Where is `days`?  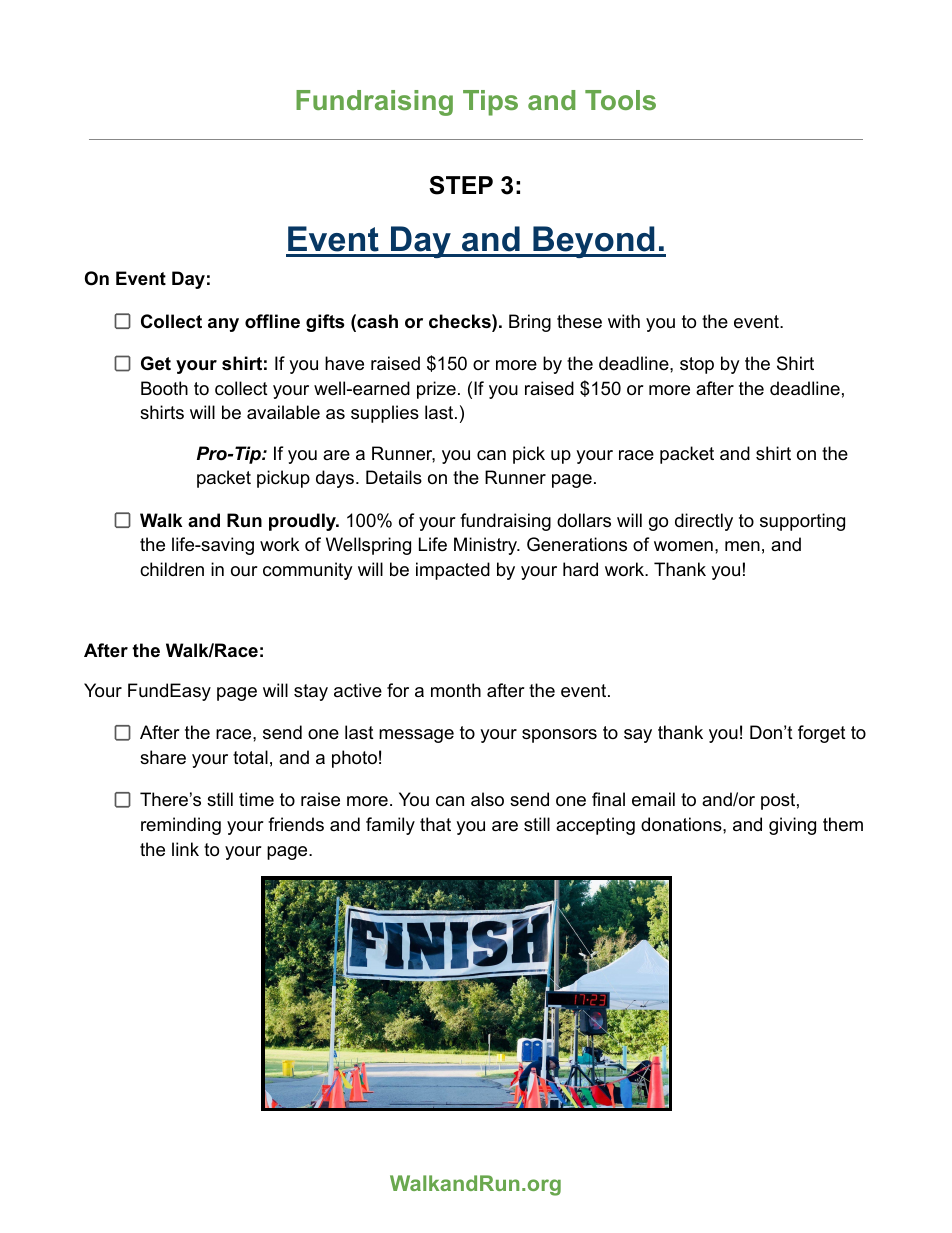 days is located at coordinates (335, 479).
